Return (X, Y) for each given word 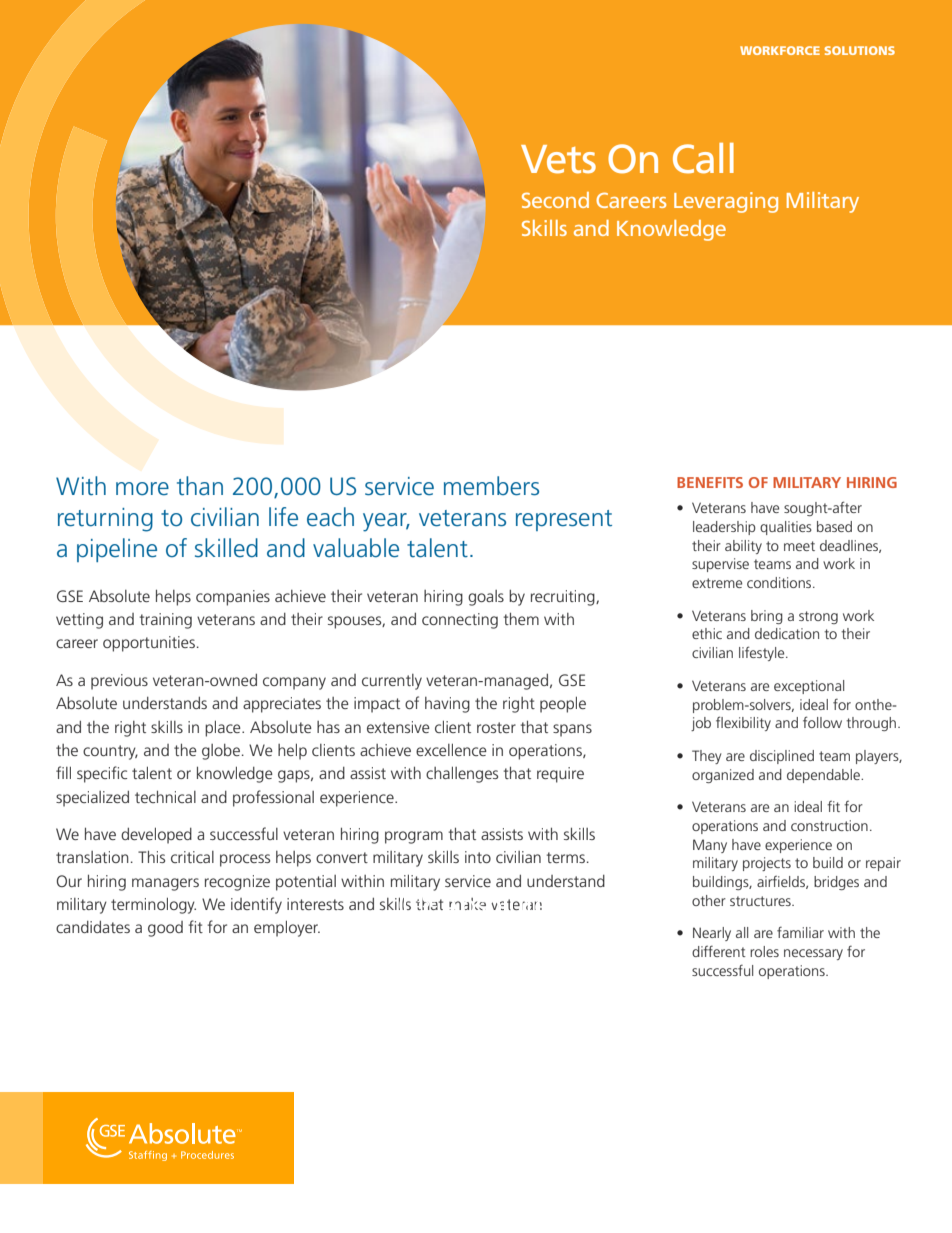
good (165, 929)
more (142, 489)
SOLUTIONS (860, 50)
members (491, 486)
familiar (800, 932)
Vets (558, 159)
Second (555, 200)
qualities (786, 528)
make (467, 904)
